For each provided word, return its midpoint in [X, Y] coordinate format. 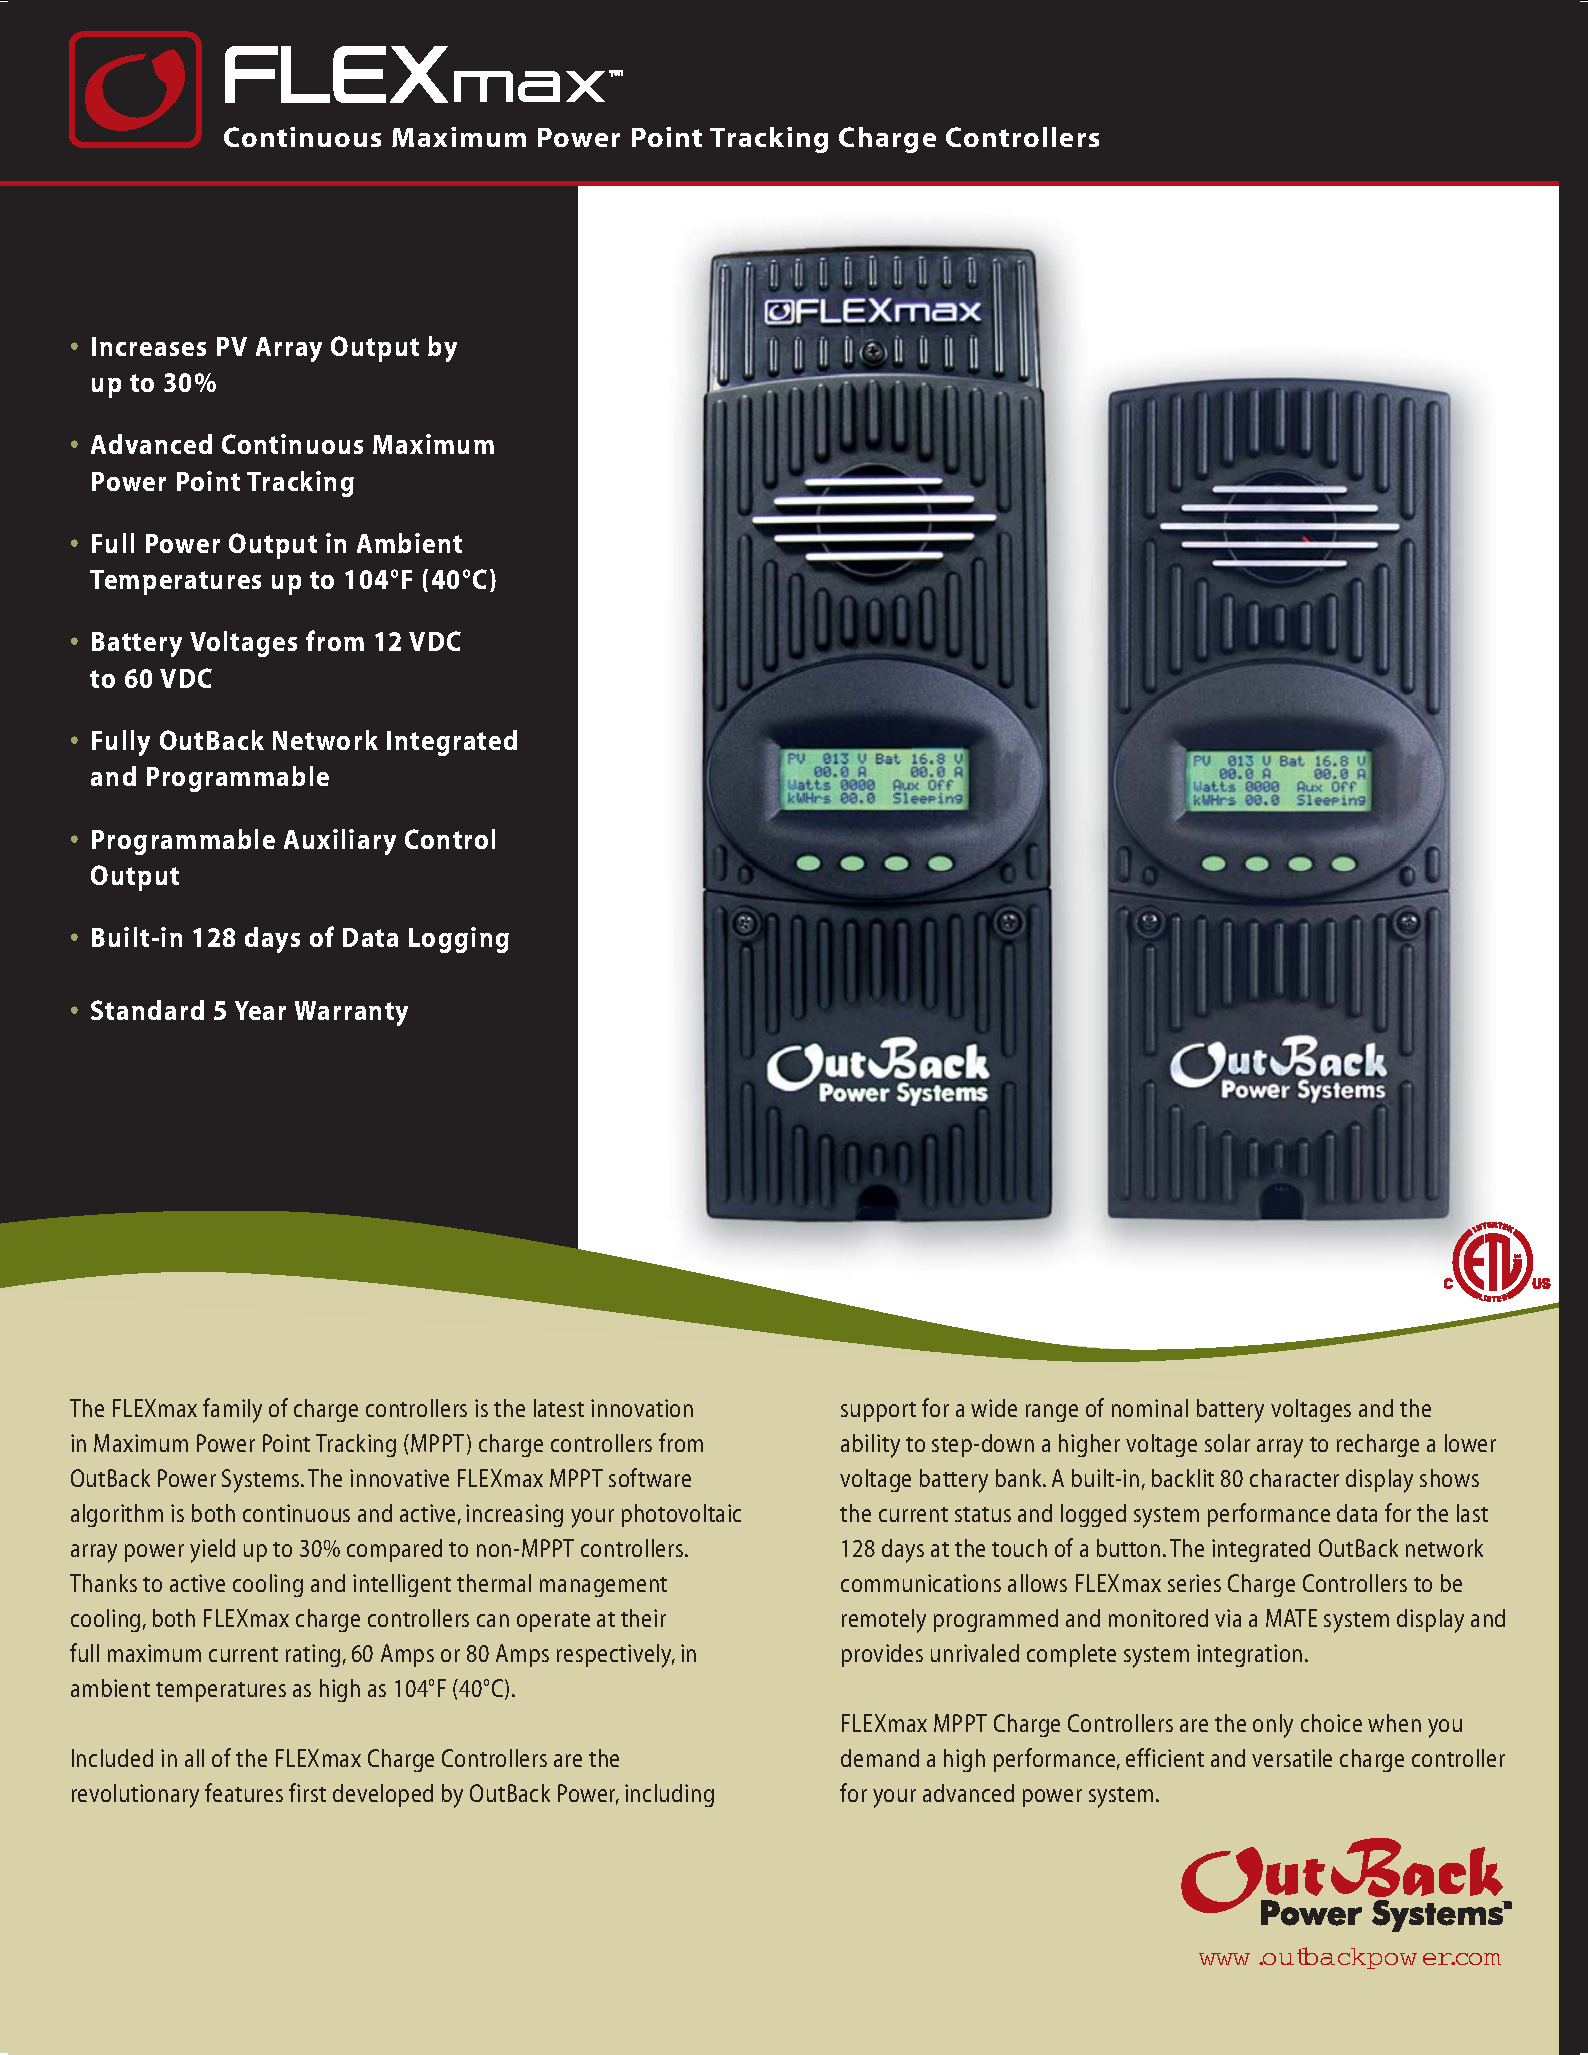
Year [260, 1010]
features [244, 1792]
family [232, 1410]
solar [1227, 1443]
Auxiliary [340, 842]
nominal [1150, 1408]
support [878, 1412]
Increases [149, 346]
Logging [459, 940]
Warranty [351, 1013]
